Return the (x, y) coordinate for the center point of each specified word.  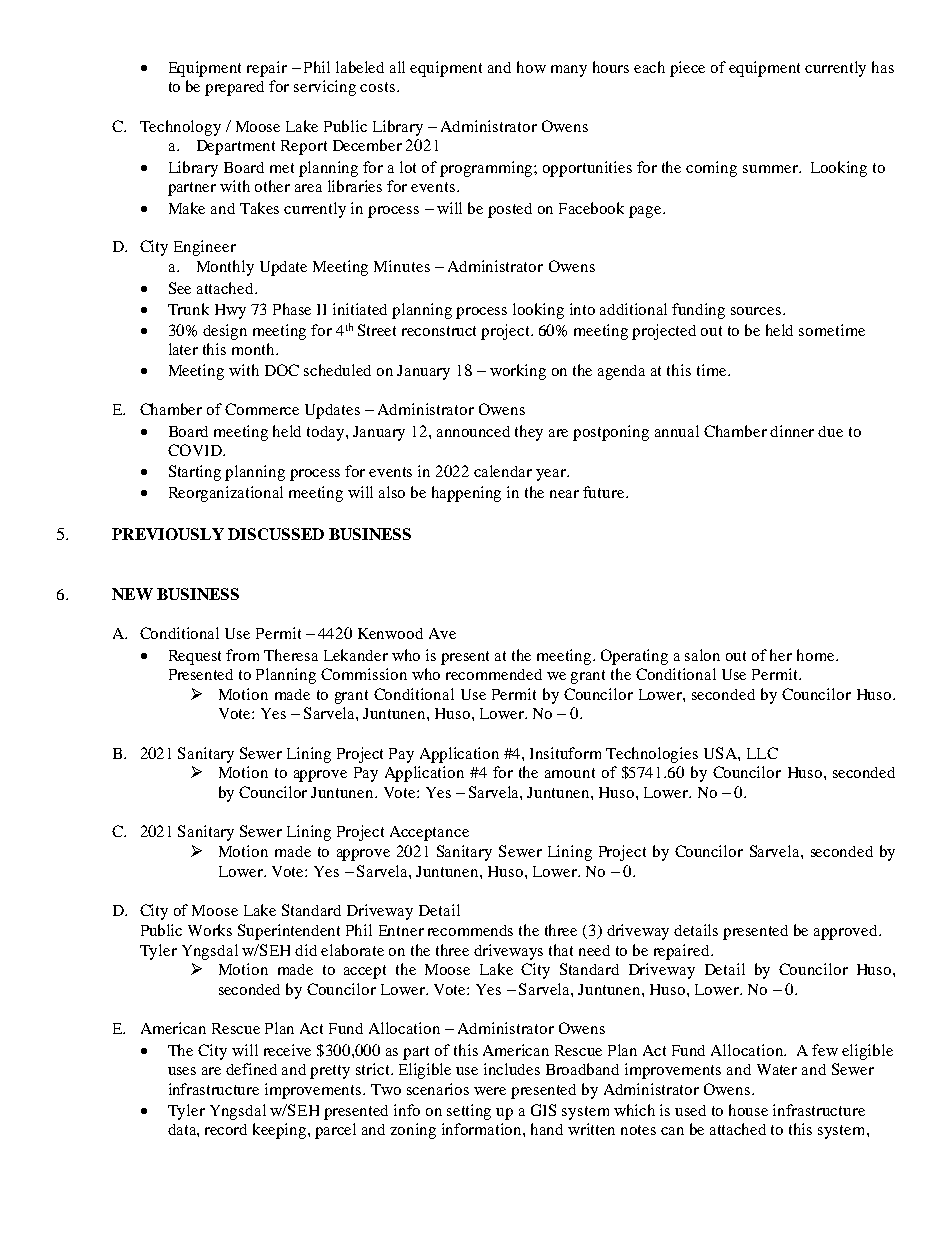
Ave (442, 633)
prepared (234, 88)
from (242, 655)
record (226, 1129)
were (490, 1091)
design (225, 332)
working (518, 372)
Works (210, 930)
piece (687, 69)
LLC (762, 753)
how (531, 67)
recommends (470, 930)
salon (702, 655)
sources (757, 311)
